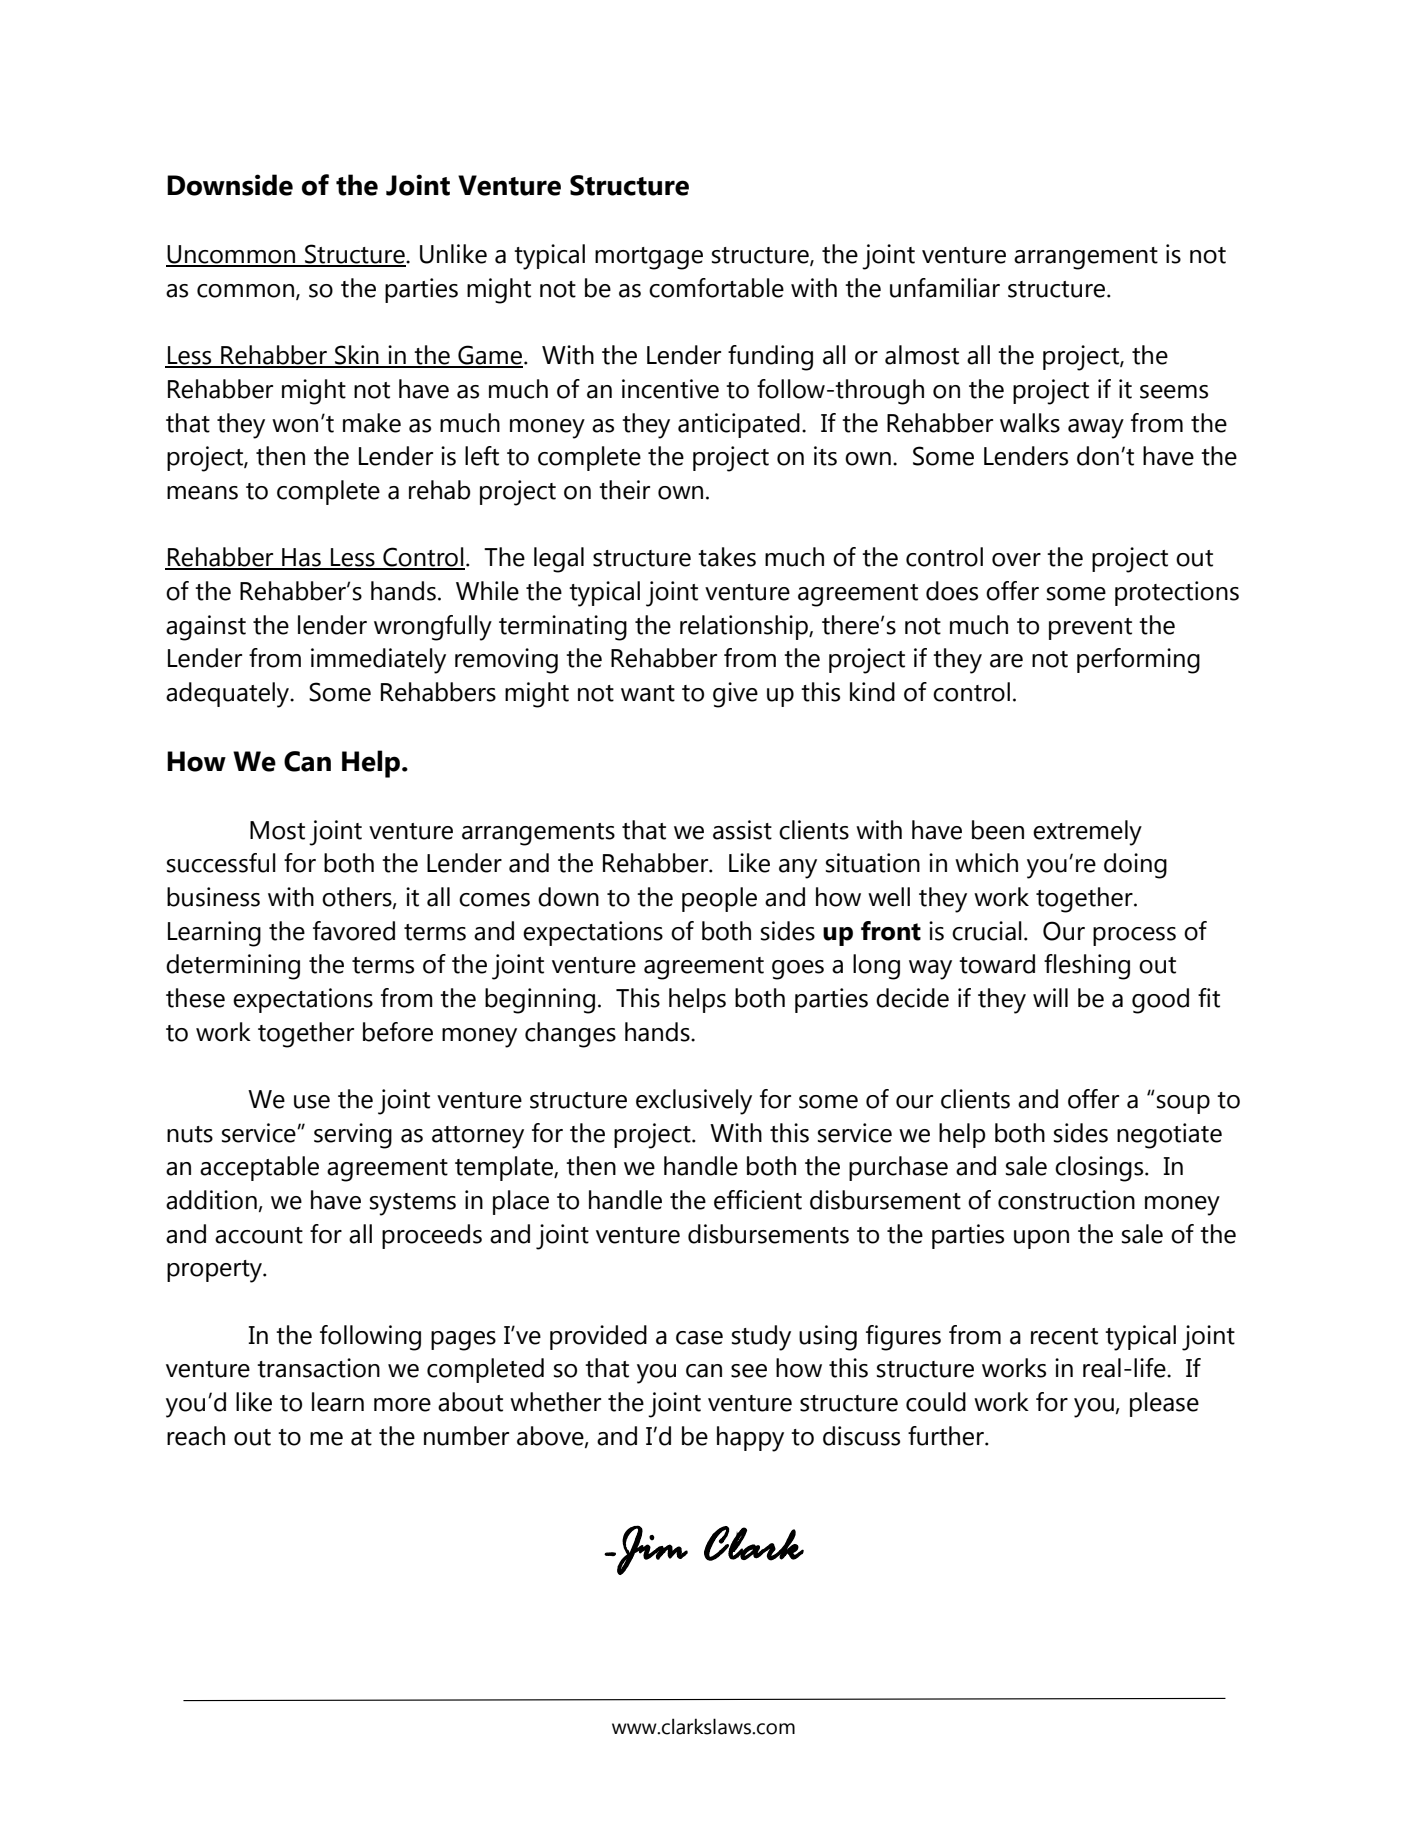 This document has height=1822, width=1408. I want to click on over, so click(1016, 560).
